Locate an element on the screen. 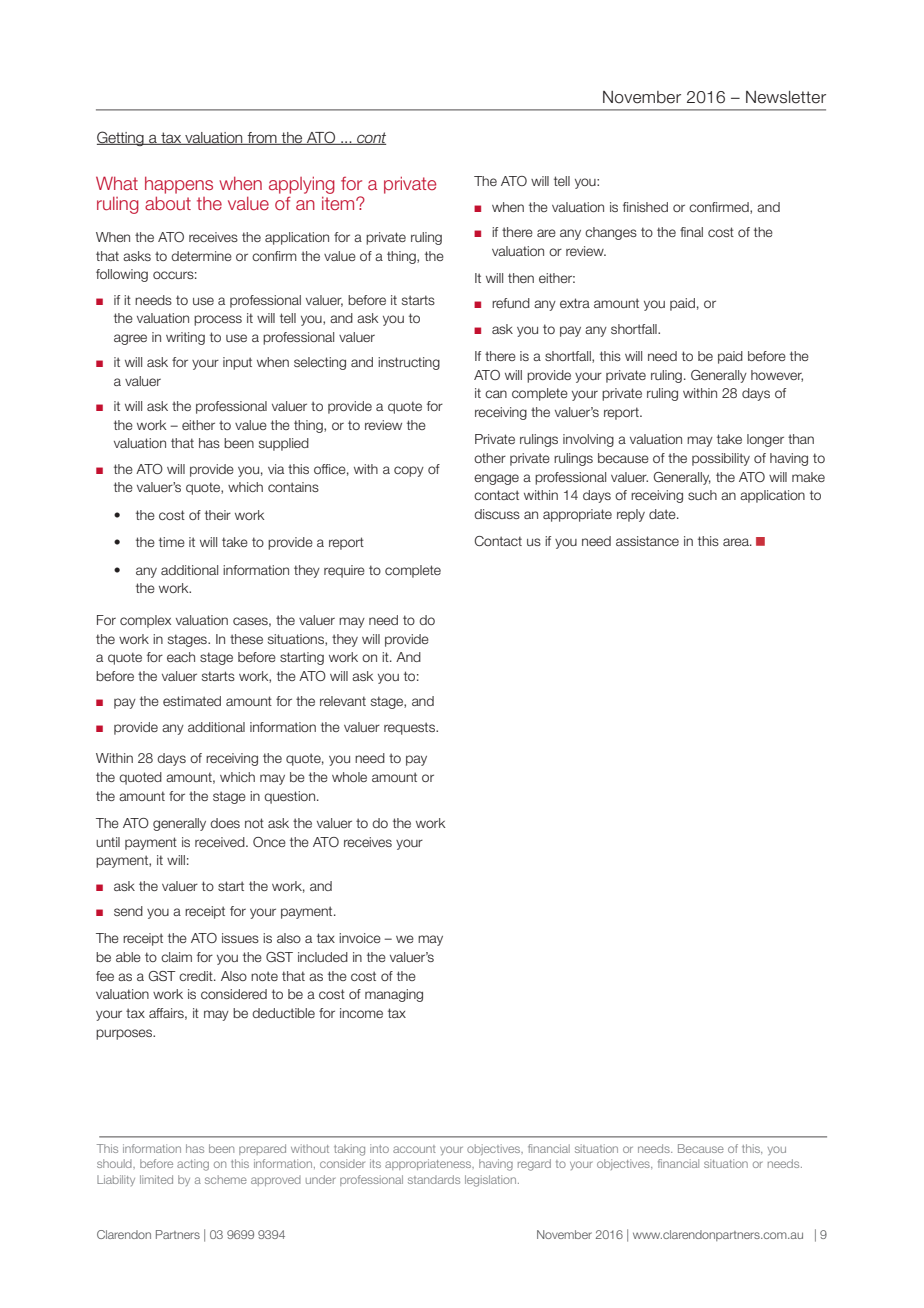  Getting is located at coordinates (121, 138).
